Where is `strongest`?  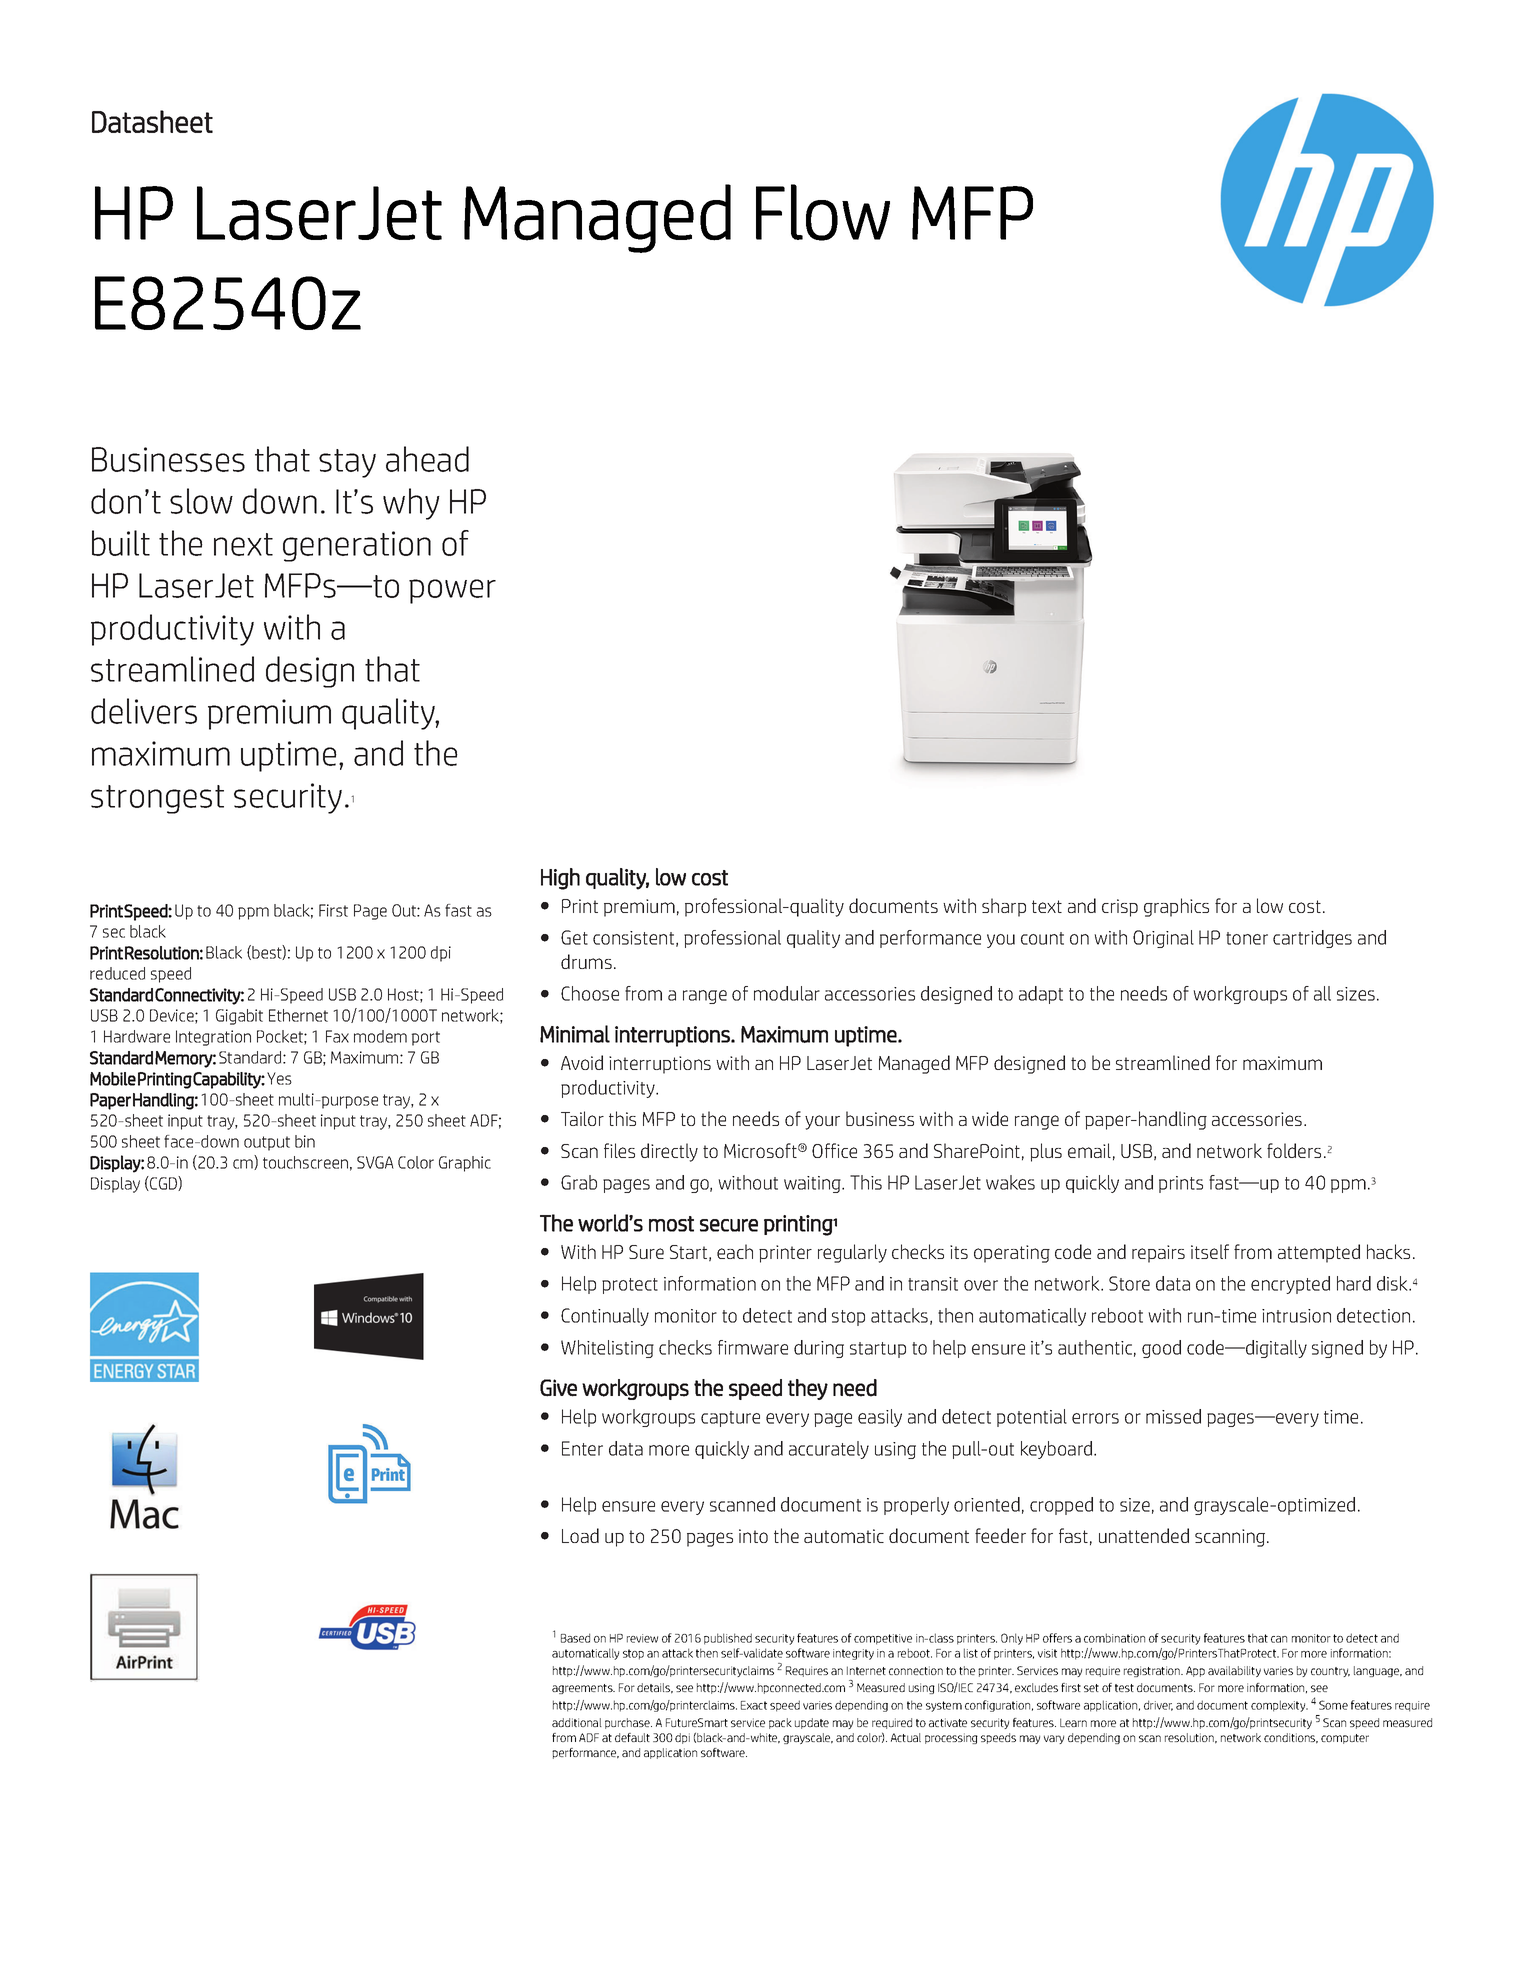
strongest is located at coordinates (157, 799).
